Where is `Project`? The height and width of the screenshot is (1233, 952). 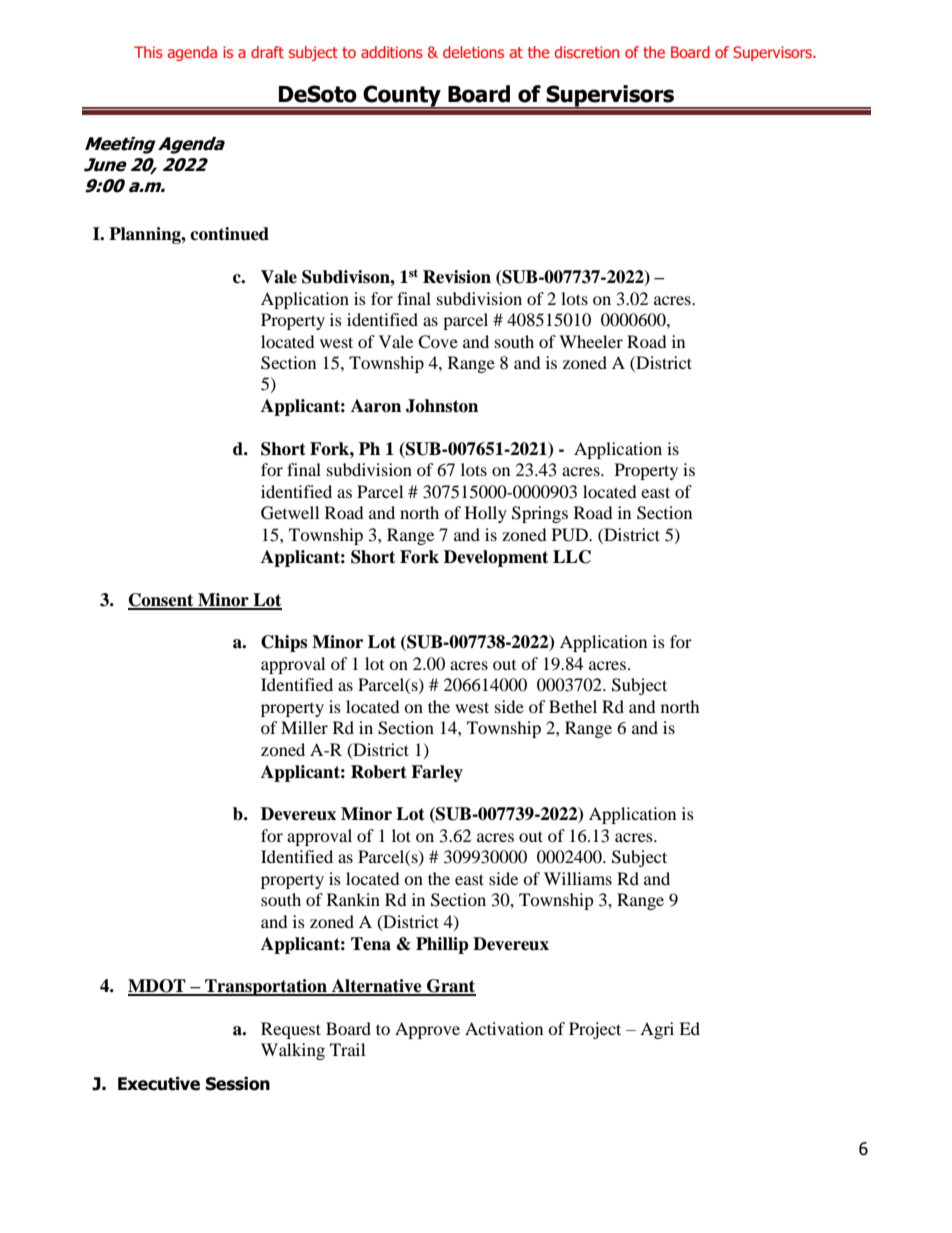
Project is located at coordinates (595, 1030).
